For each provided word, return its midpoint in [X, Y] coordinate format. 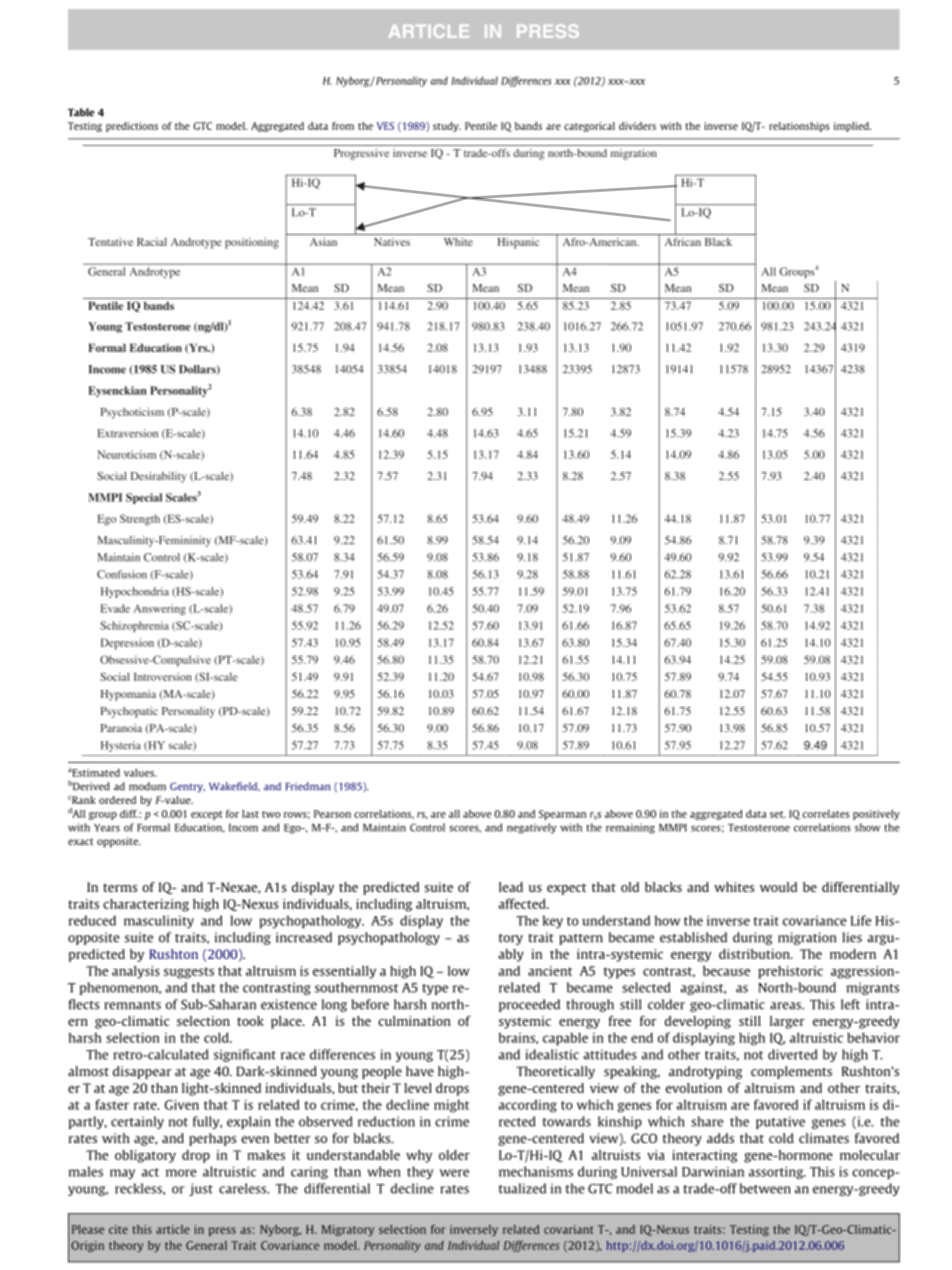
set [778, 814]
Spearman [562, 815]
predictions [132, 127]
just [201, 1189]
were [454, 1173]
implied [852, 127]
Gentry [187, 787]
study [447, 127]
